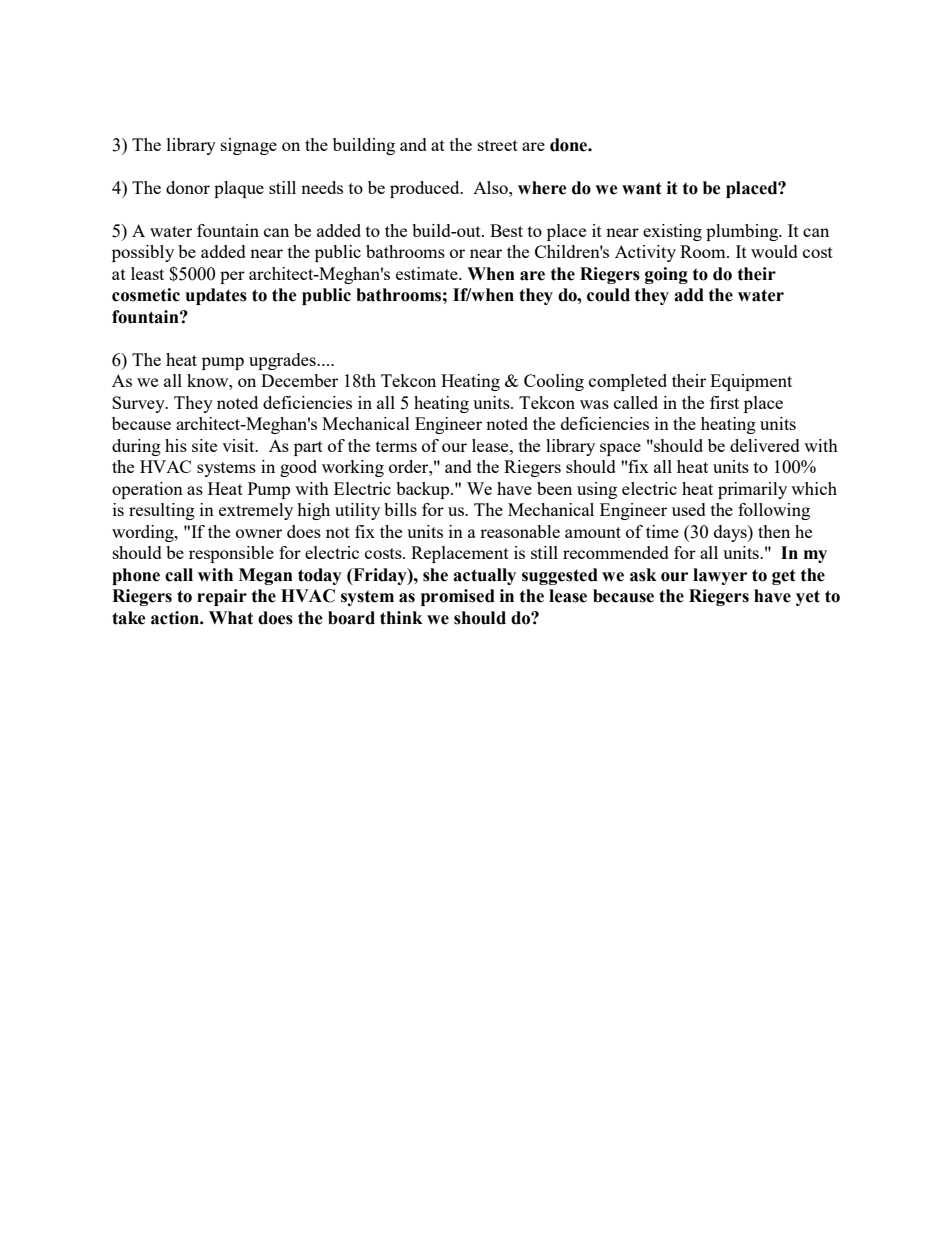 The width and height of the page is (952, 1233). Describe the element at coordinates (458, 597) in the page. I see `promised` at that location.
